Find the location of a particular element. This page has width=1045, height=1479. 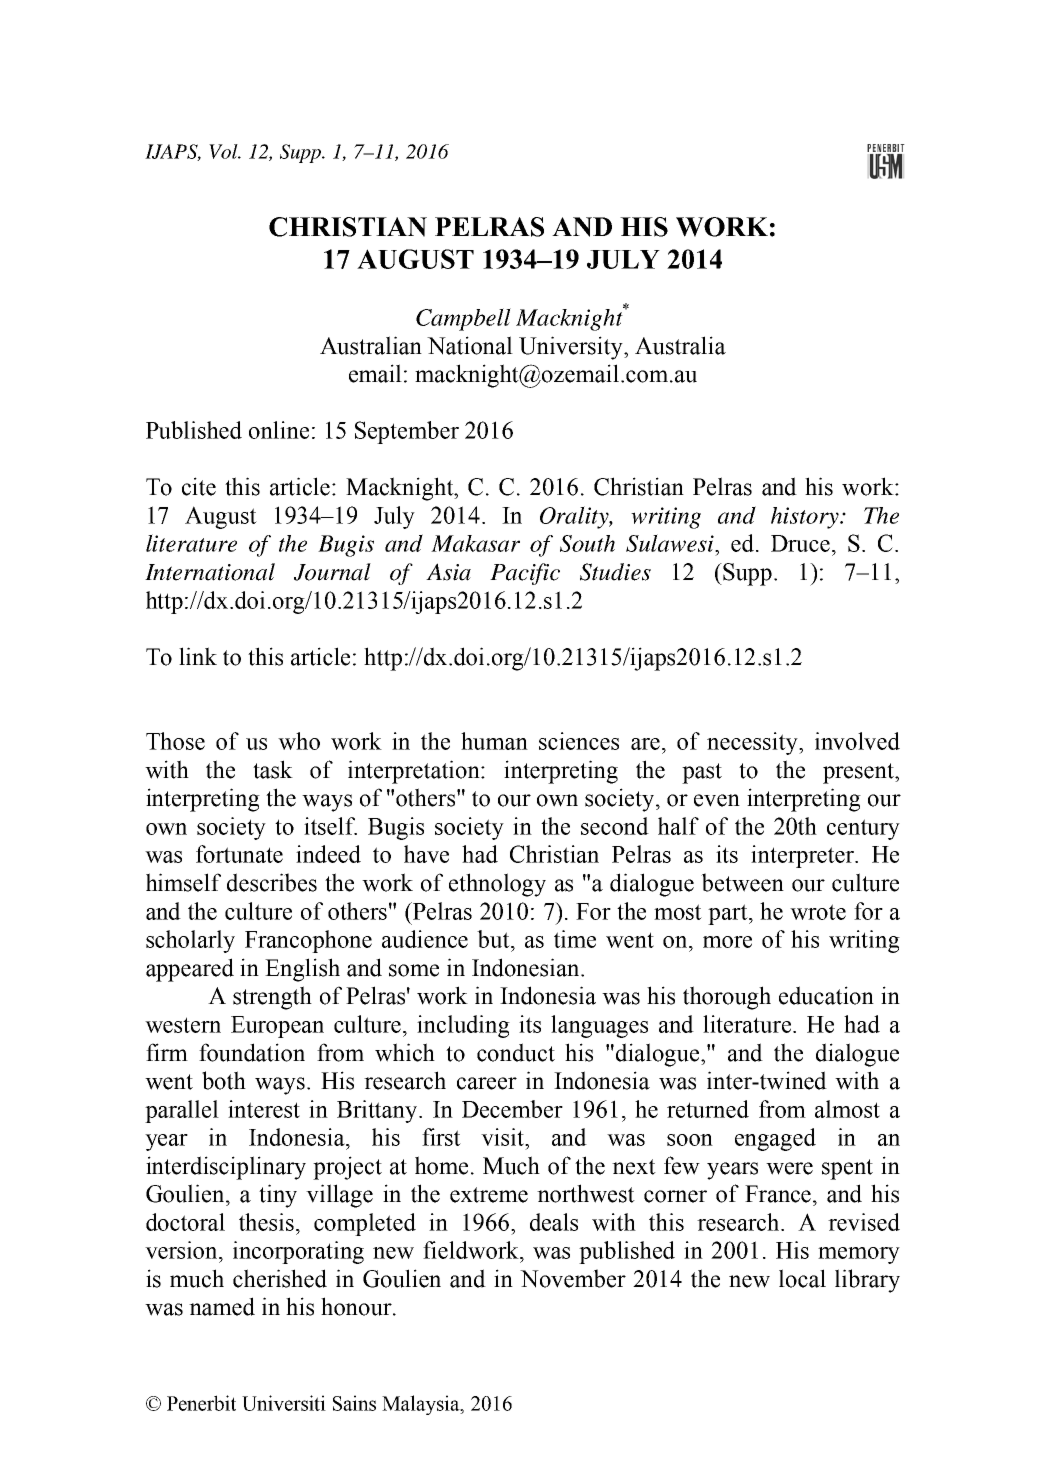

online is located at coordinates (279, 430).
